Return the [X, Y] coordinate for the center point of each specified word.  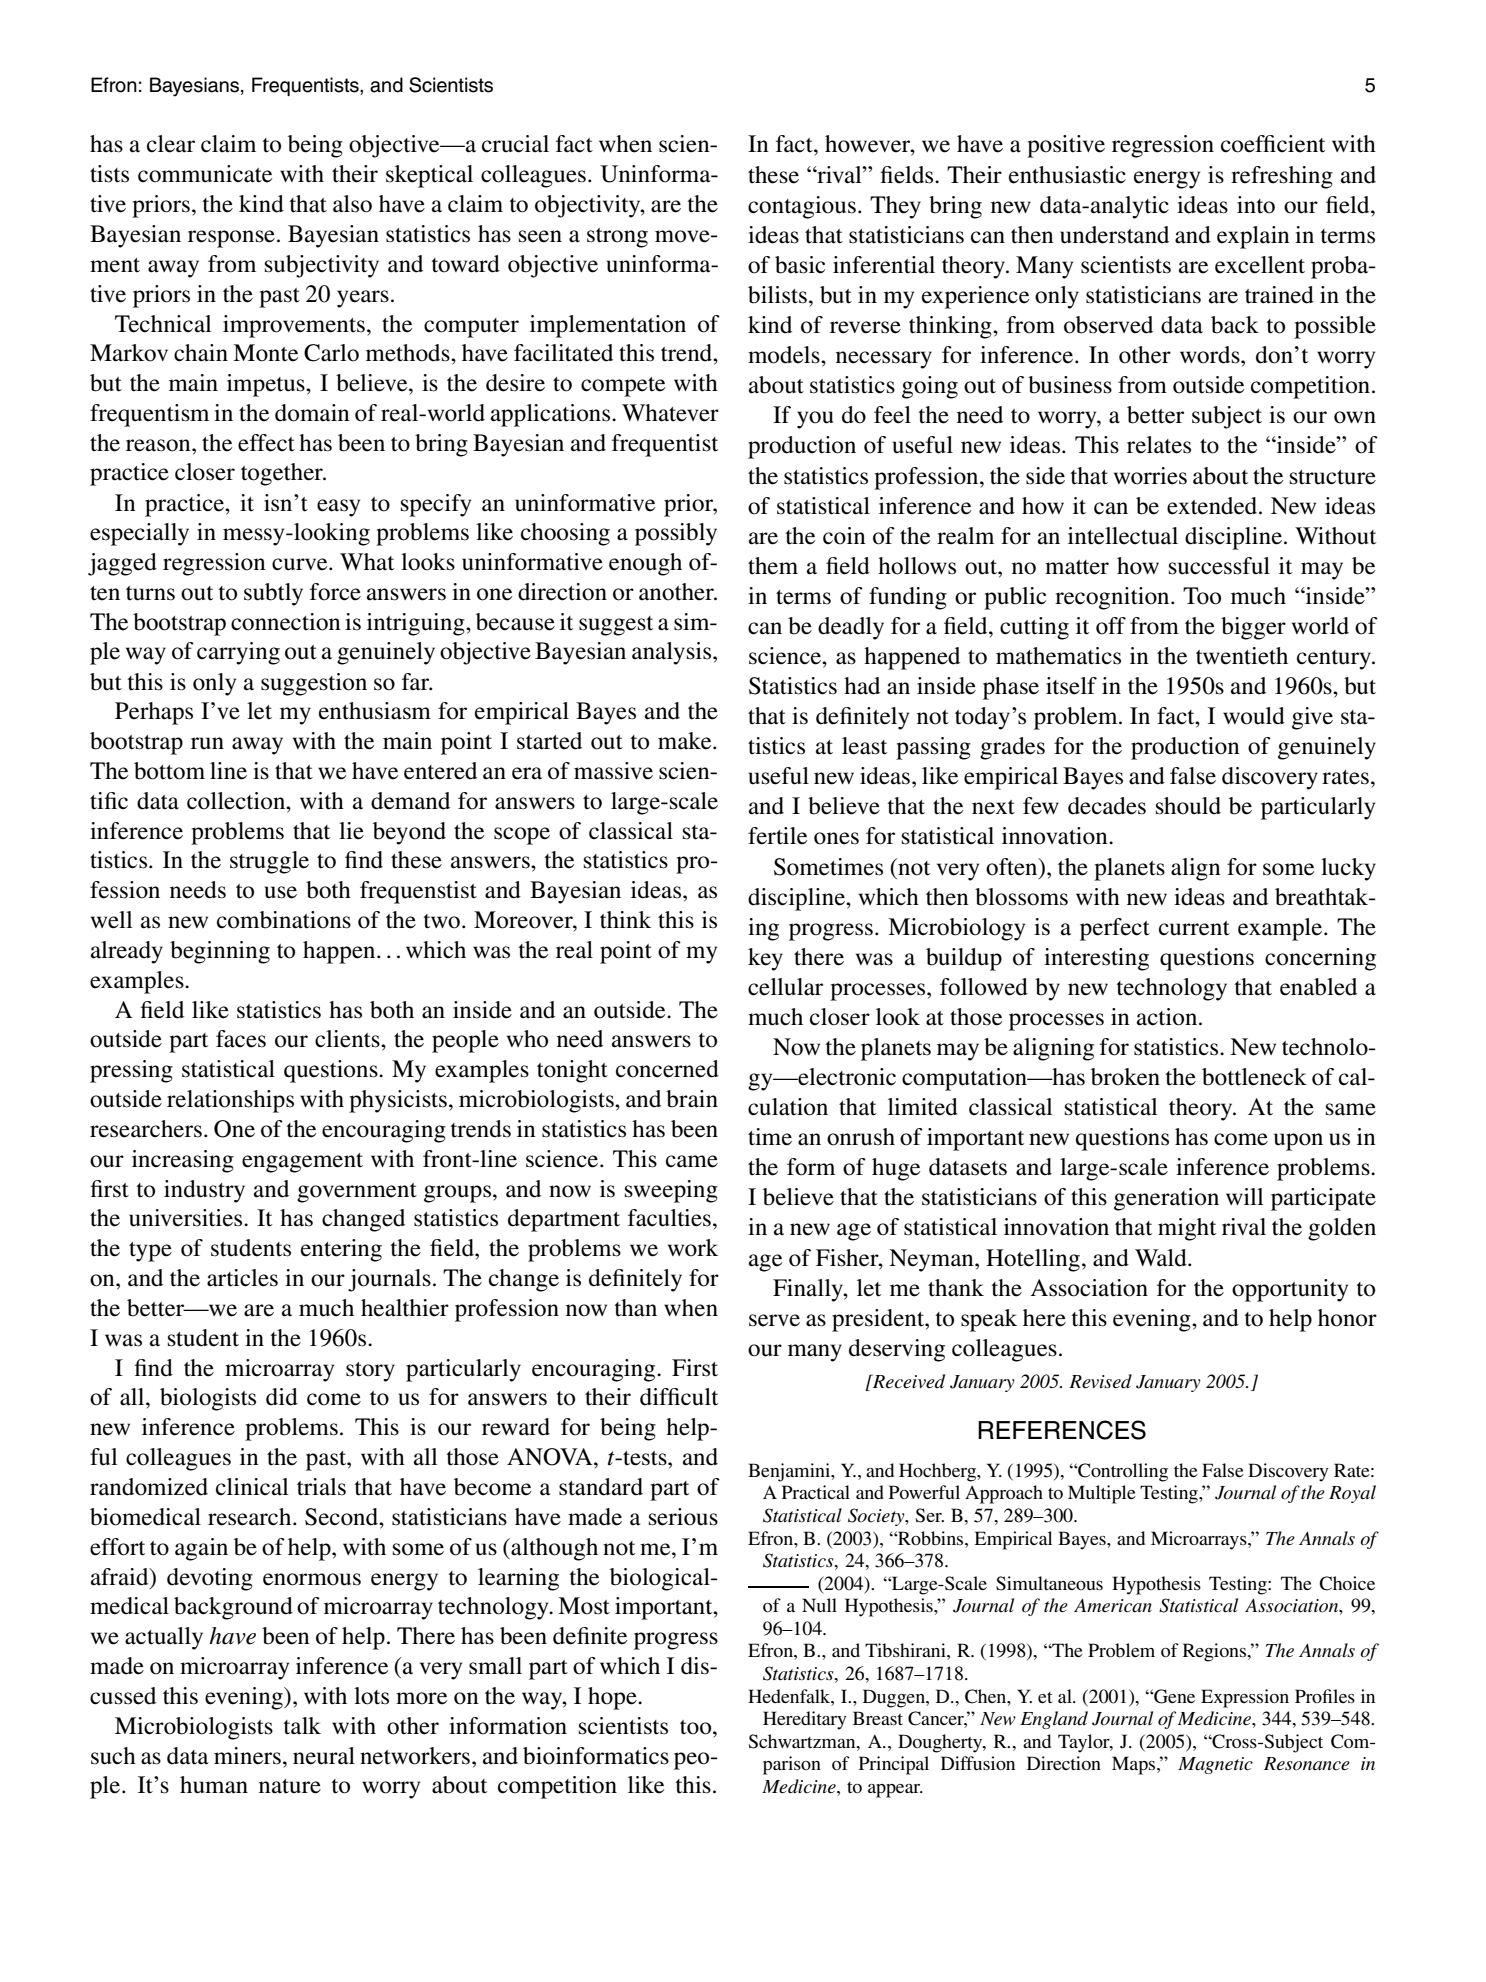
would [1254, 716]
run [207, 743]
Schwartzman [803, 1741]
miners [247, 1756]
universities [187, 1218]
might [1187, 1229]
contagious [802, 207]
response [231, 239]
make [686, 741]
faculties [669, 1218]
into [1256, 205]
